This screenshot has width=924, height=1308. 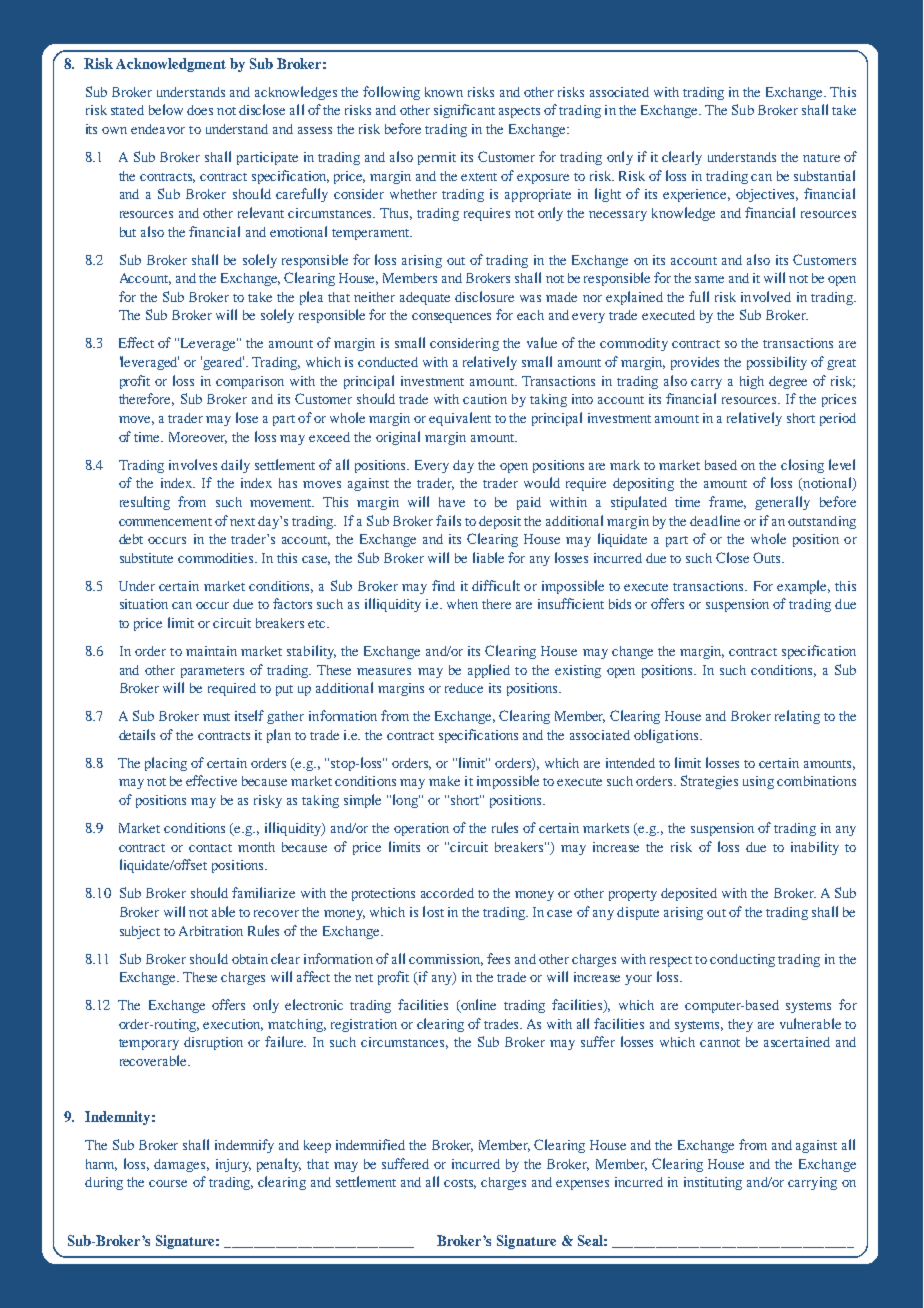 What do you see at coordinates (464, 111) in the screenshot?
I see `significant` at bounding box center [464, 111].
